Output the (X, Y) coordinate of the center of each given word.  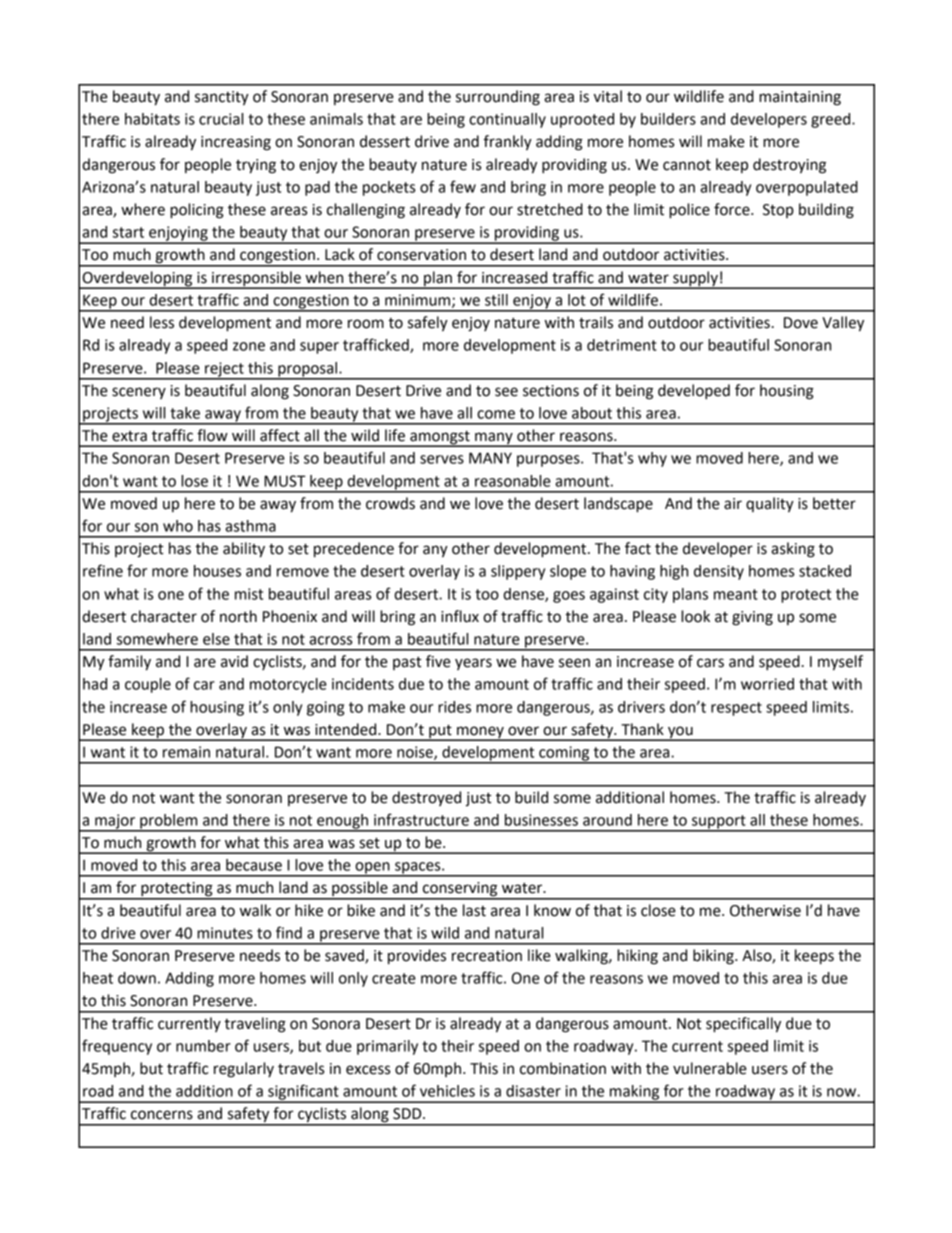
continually (507, 120)
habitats (152, 119)
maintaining (800, 98)
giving (752, 618)
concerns (162, 1115)
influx (460, 616)
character (164, 616)
